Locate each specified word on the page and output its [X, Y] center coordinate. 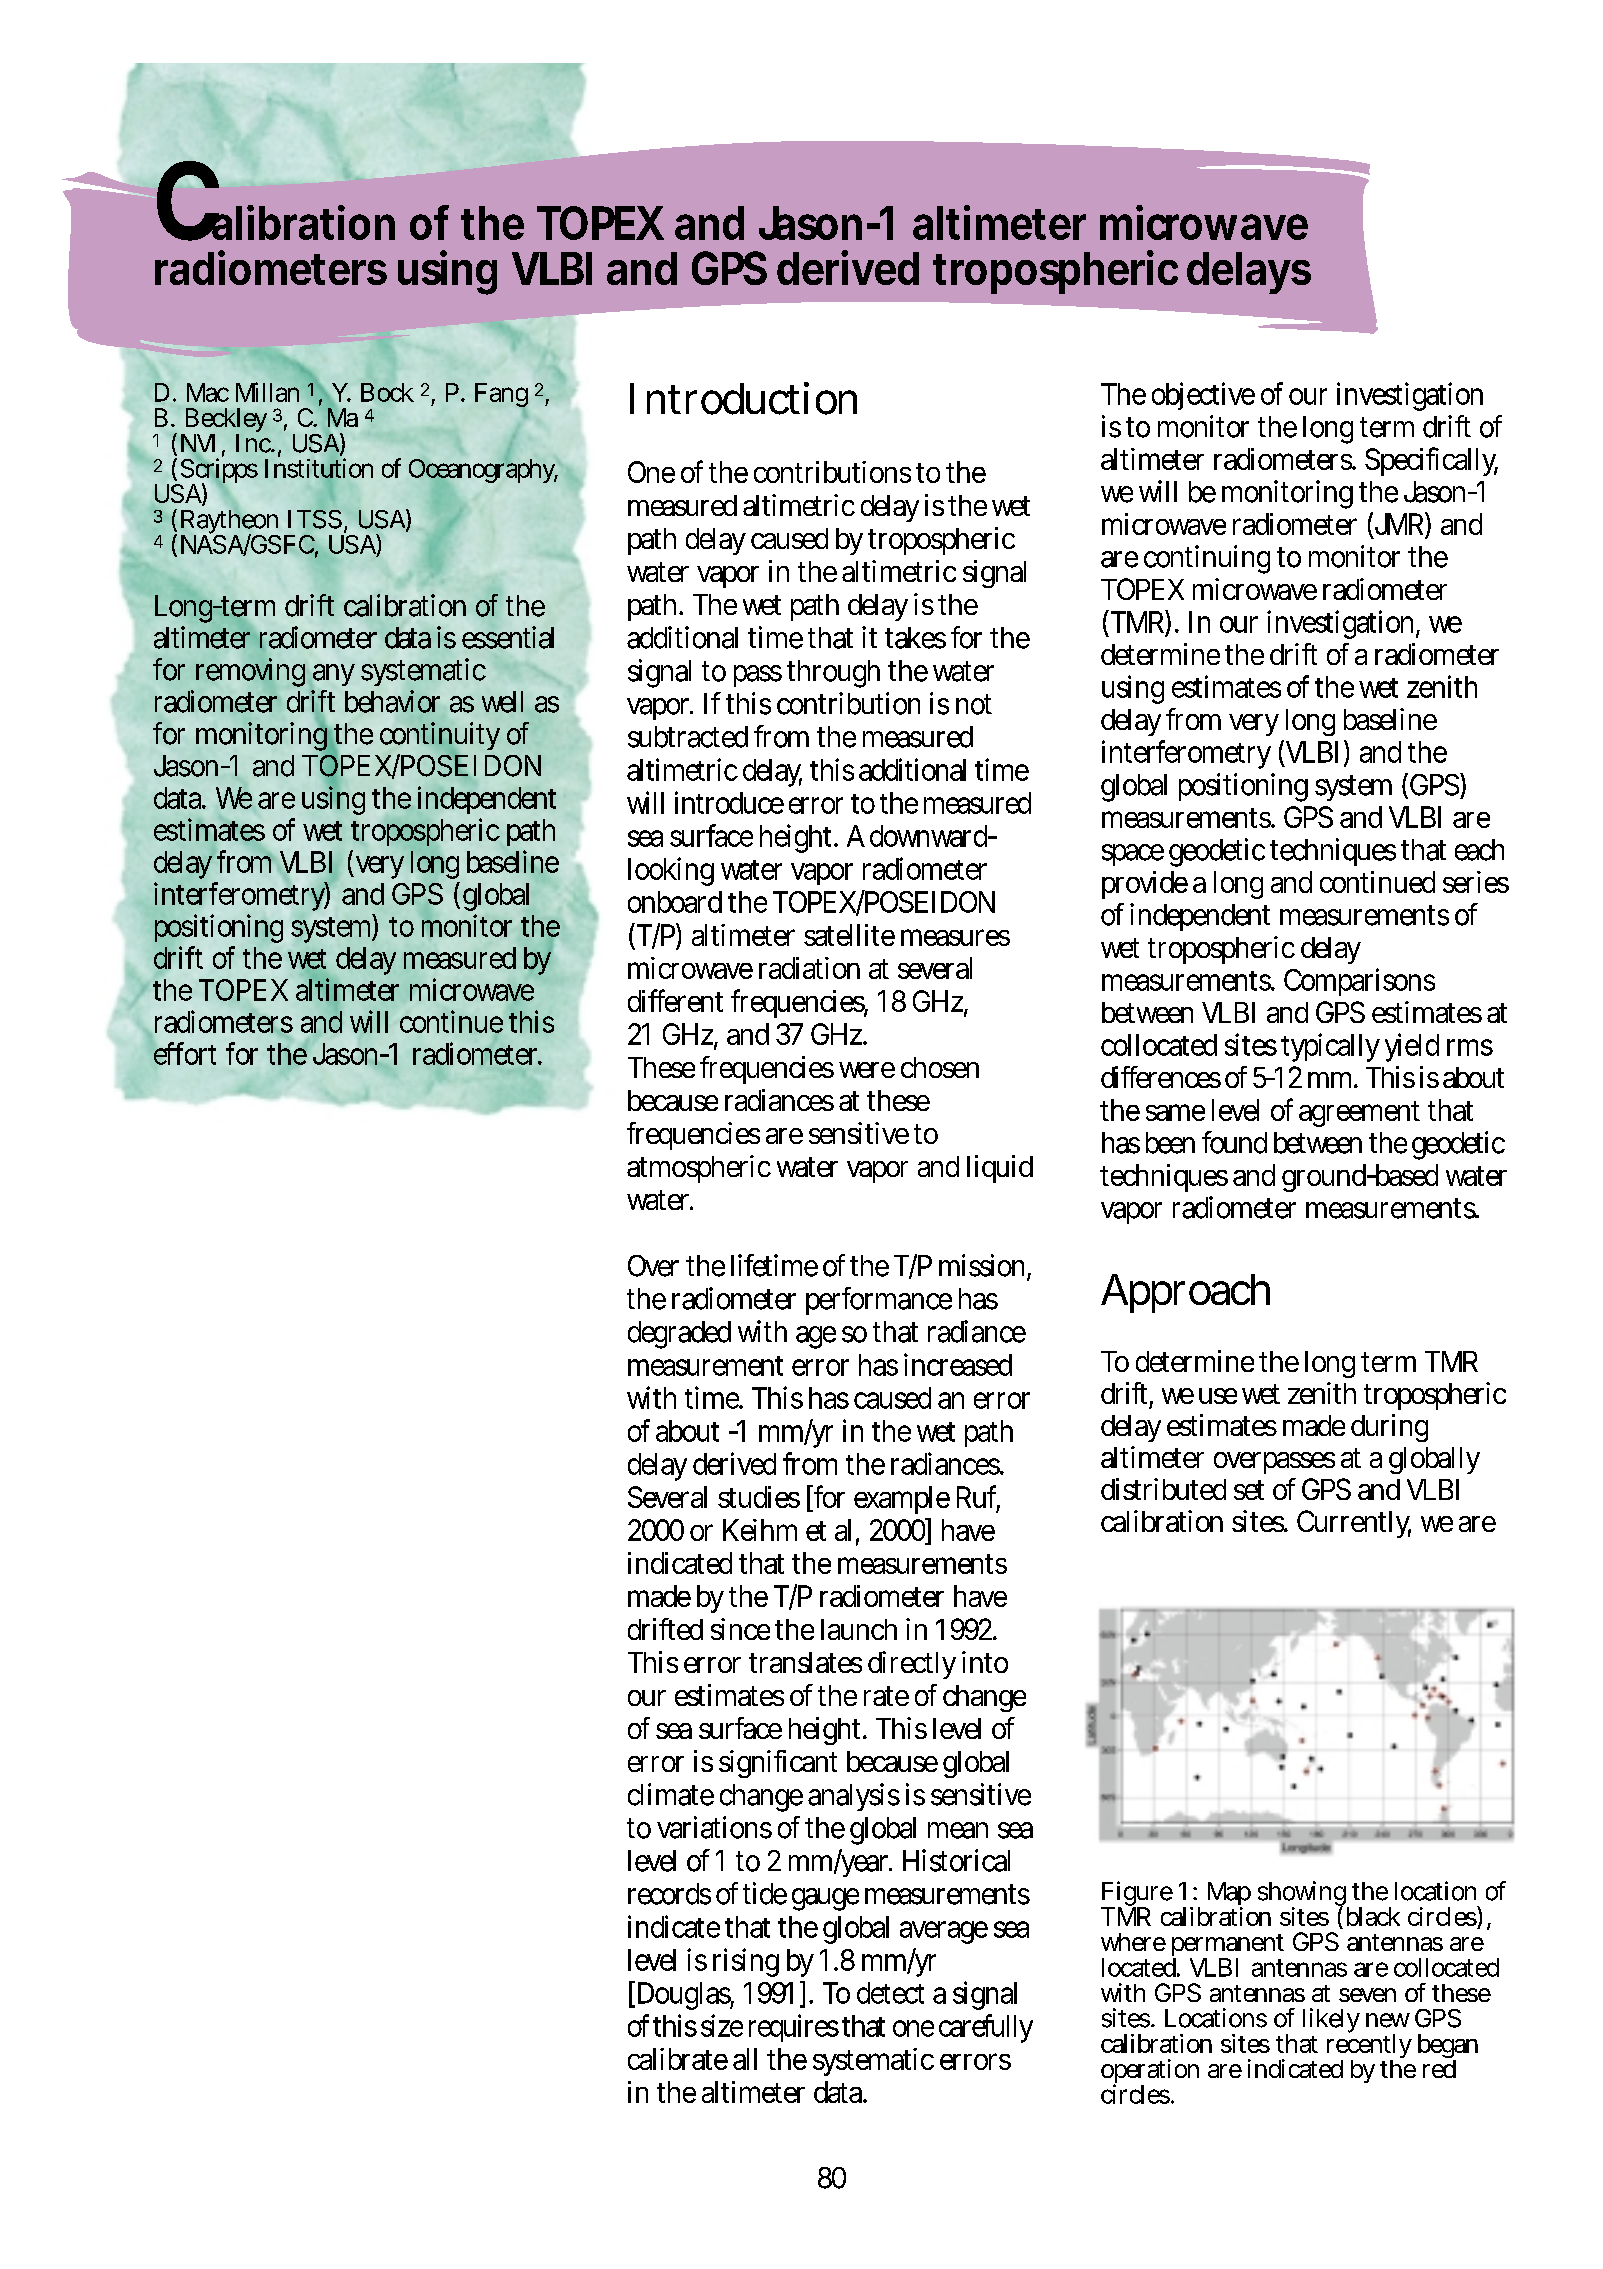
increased [958, 1364]
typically [1330, 1047]
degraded [679, 1335]
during [1389, 1428]
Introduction [743, 398]
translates [805, 1662]
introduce [729, 802]
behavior [392, 701]
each [1479, 850]
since [740, 1629]
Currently [1354, 1524]
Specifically [1431, 461]
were [867, 1070]
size [722, 2025]
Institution [319, 469]
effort [185, 1053]
